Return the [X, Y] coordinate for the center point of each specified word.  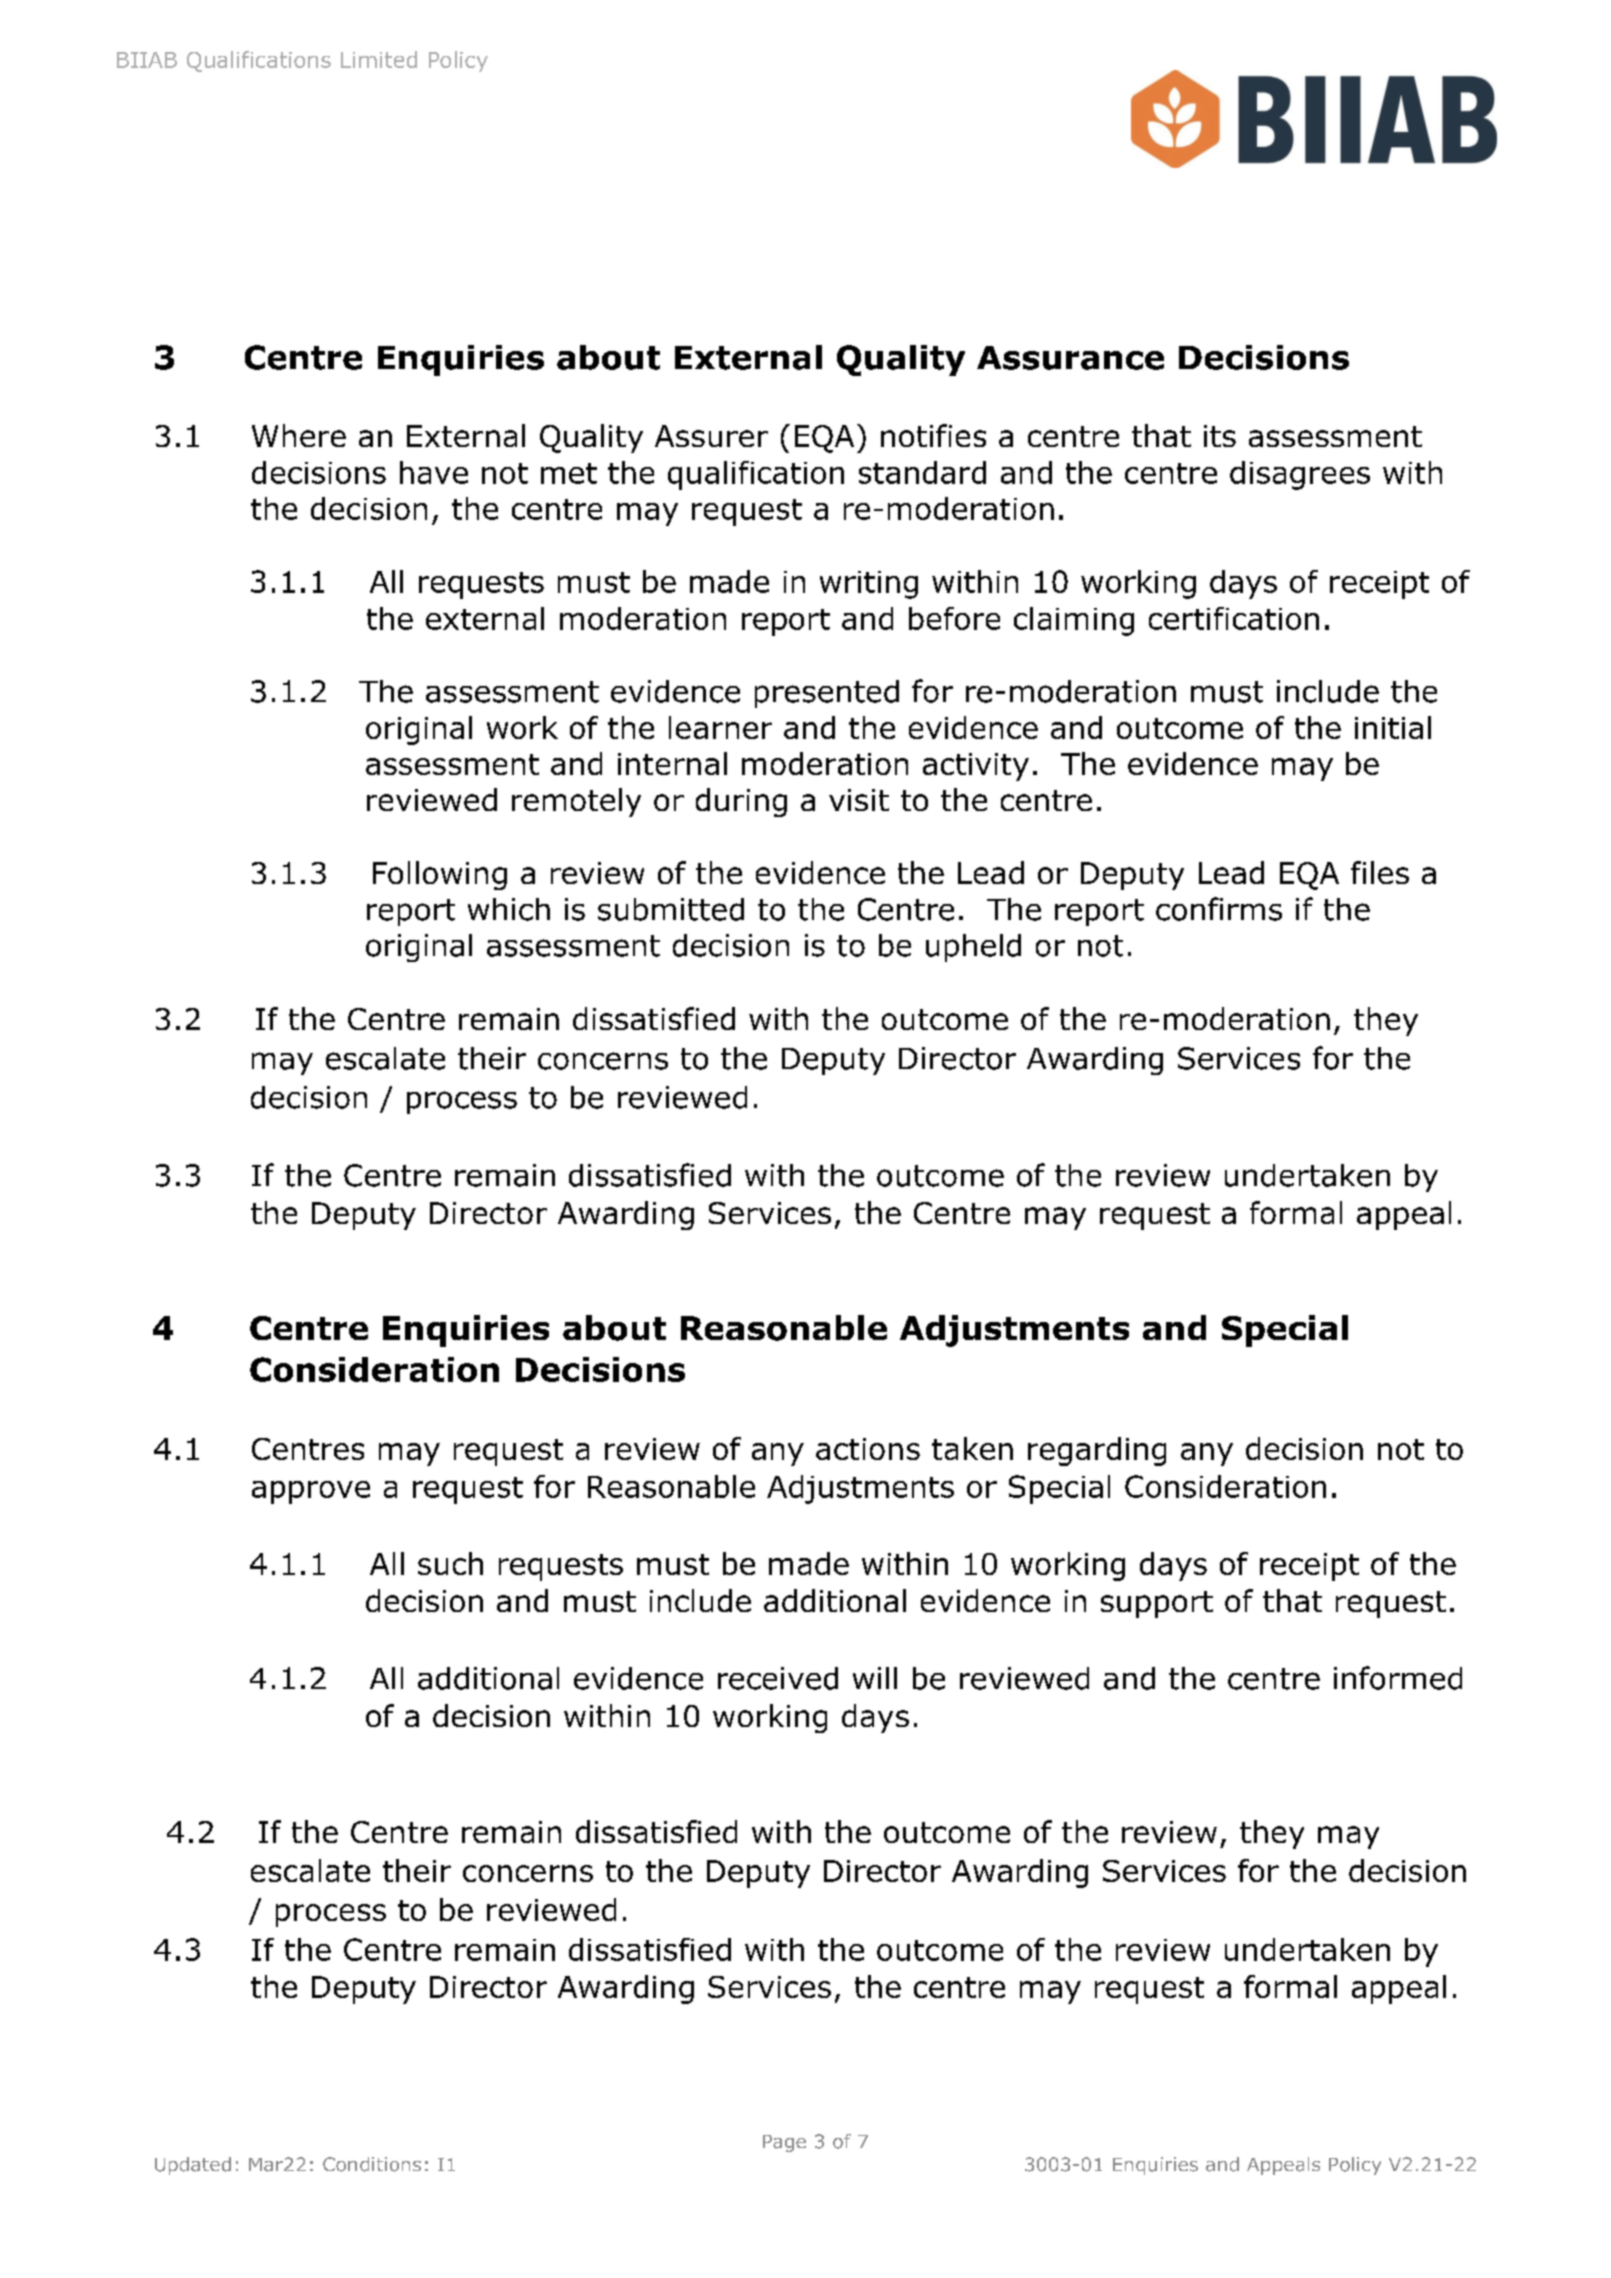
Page [784, 2143]
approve [311, 1492]
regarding [1097, 1451]
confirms [1219, 909]
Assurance [1070, 358]
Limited [379, 59]
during [741, 802]
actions [868, 1449]
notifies [933, 435]
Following [440, 875]
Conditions [372, 2164]
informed [1398, 1678]
